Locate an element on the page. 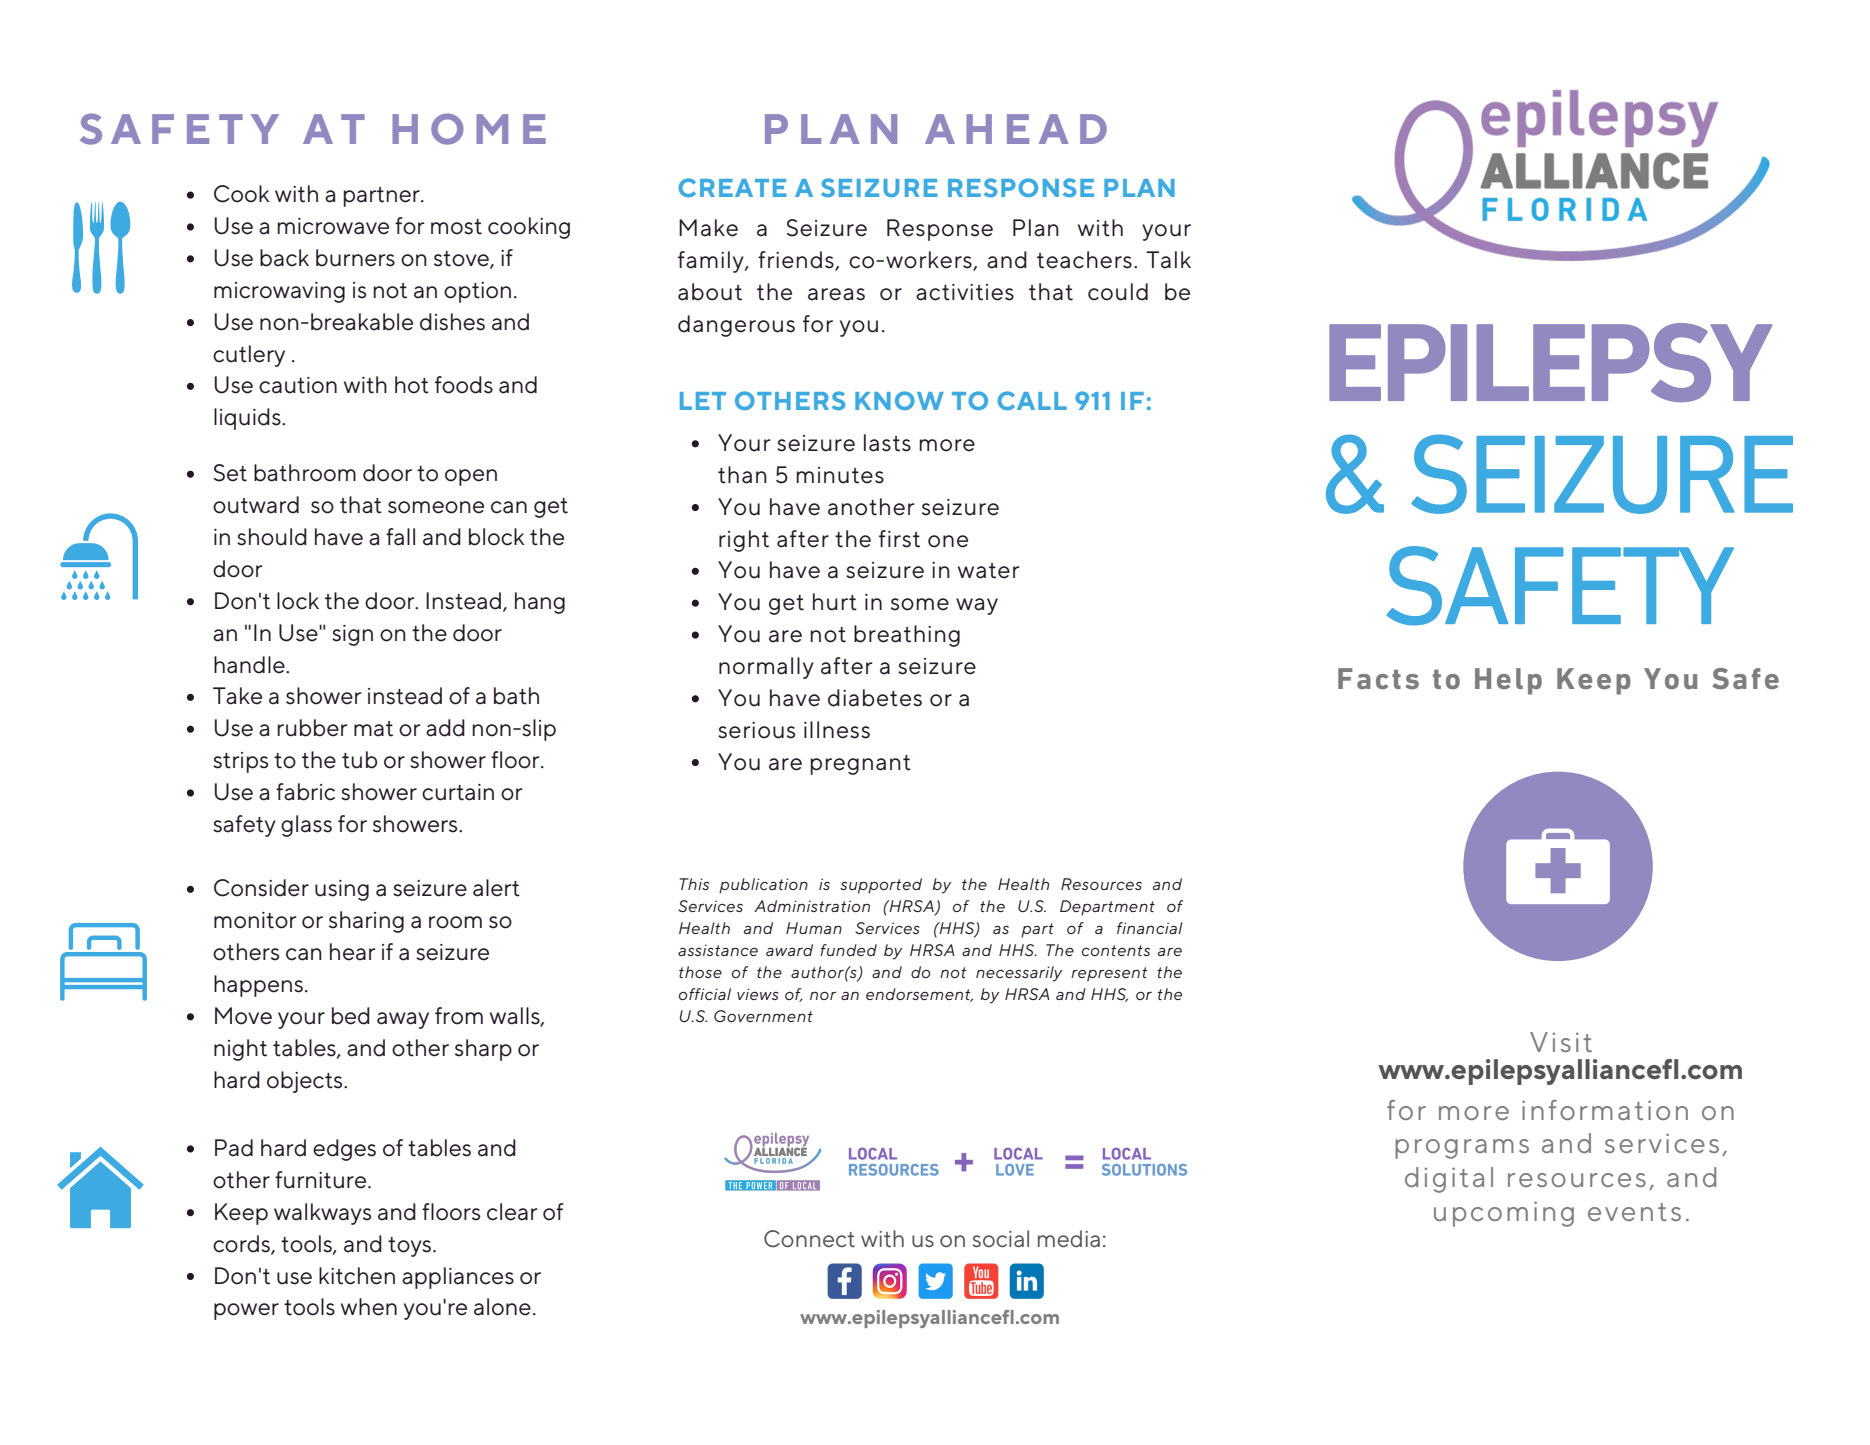 Image resolution: width=1870 pixels, height=1445 pixels. water is located at coordinates (989, 571).
